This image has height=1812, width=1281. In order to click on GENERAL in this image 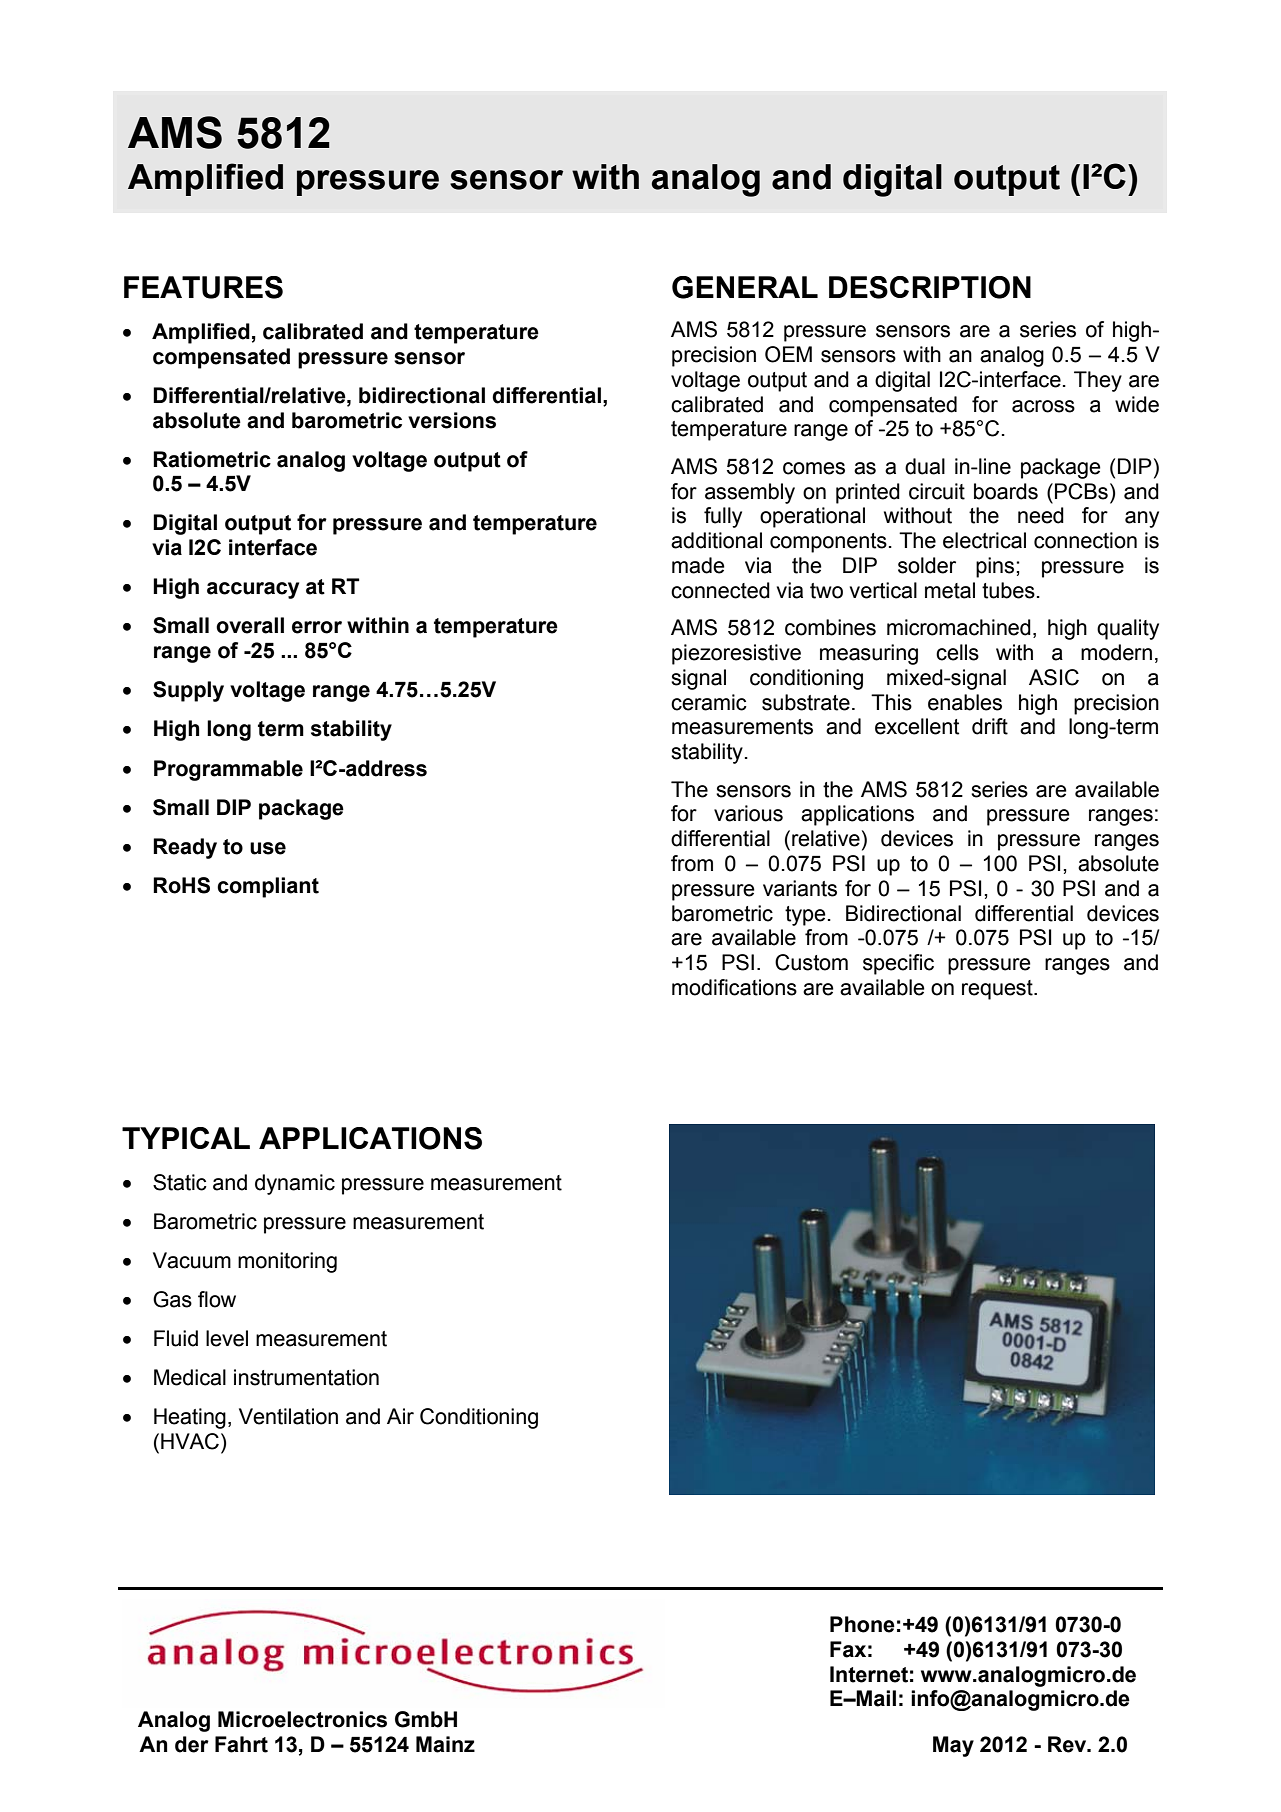, I will do `click(745, 287)`.
